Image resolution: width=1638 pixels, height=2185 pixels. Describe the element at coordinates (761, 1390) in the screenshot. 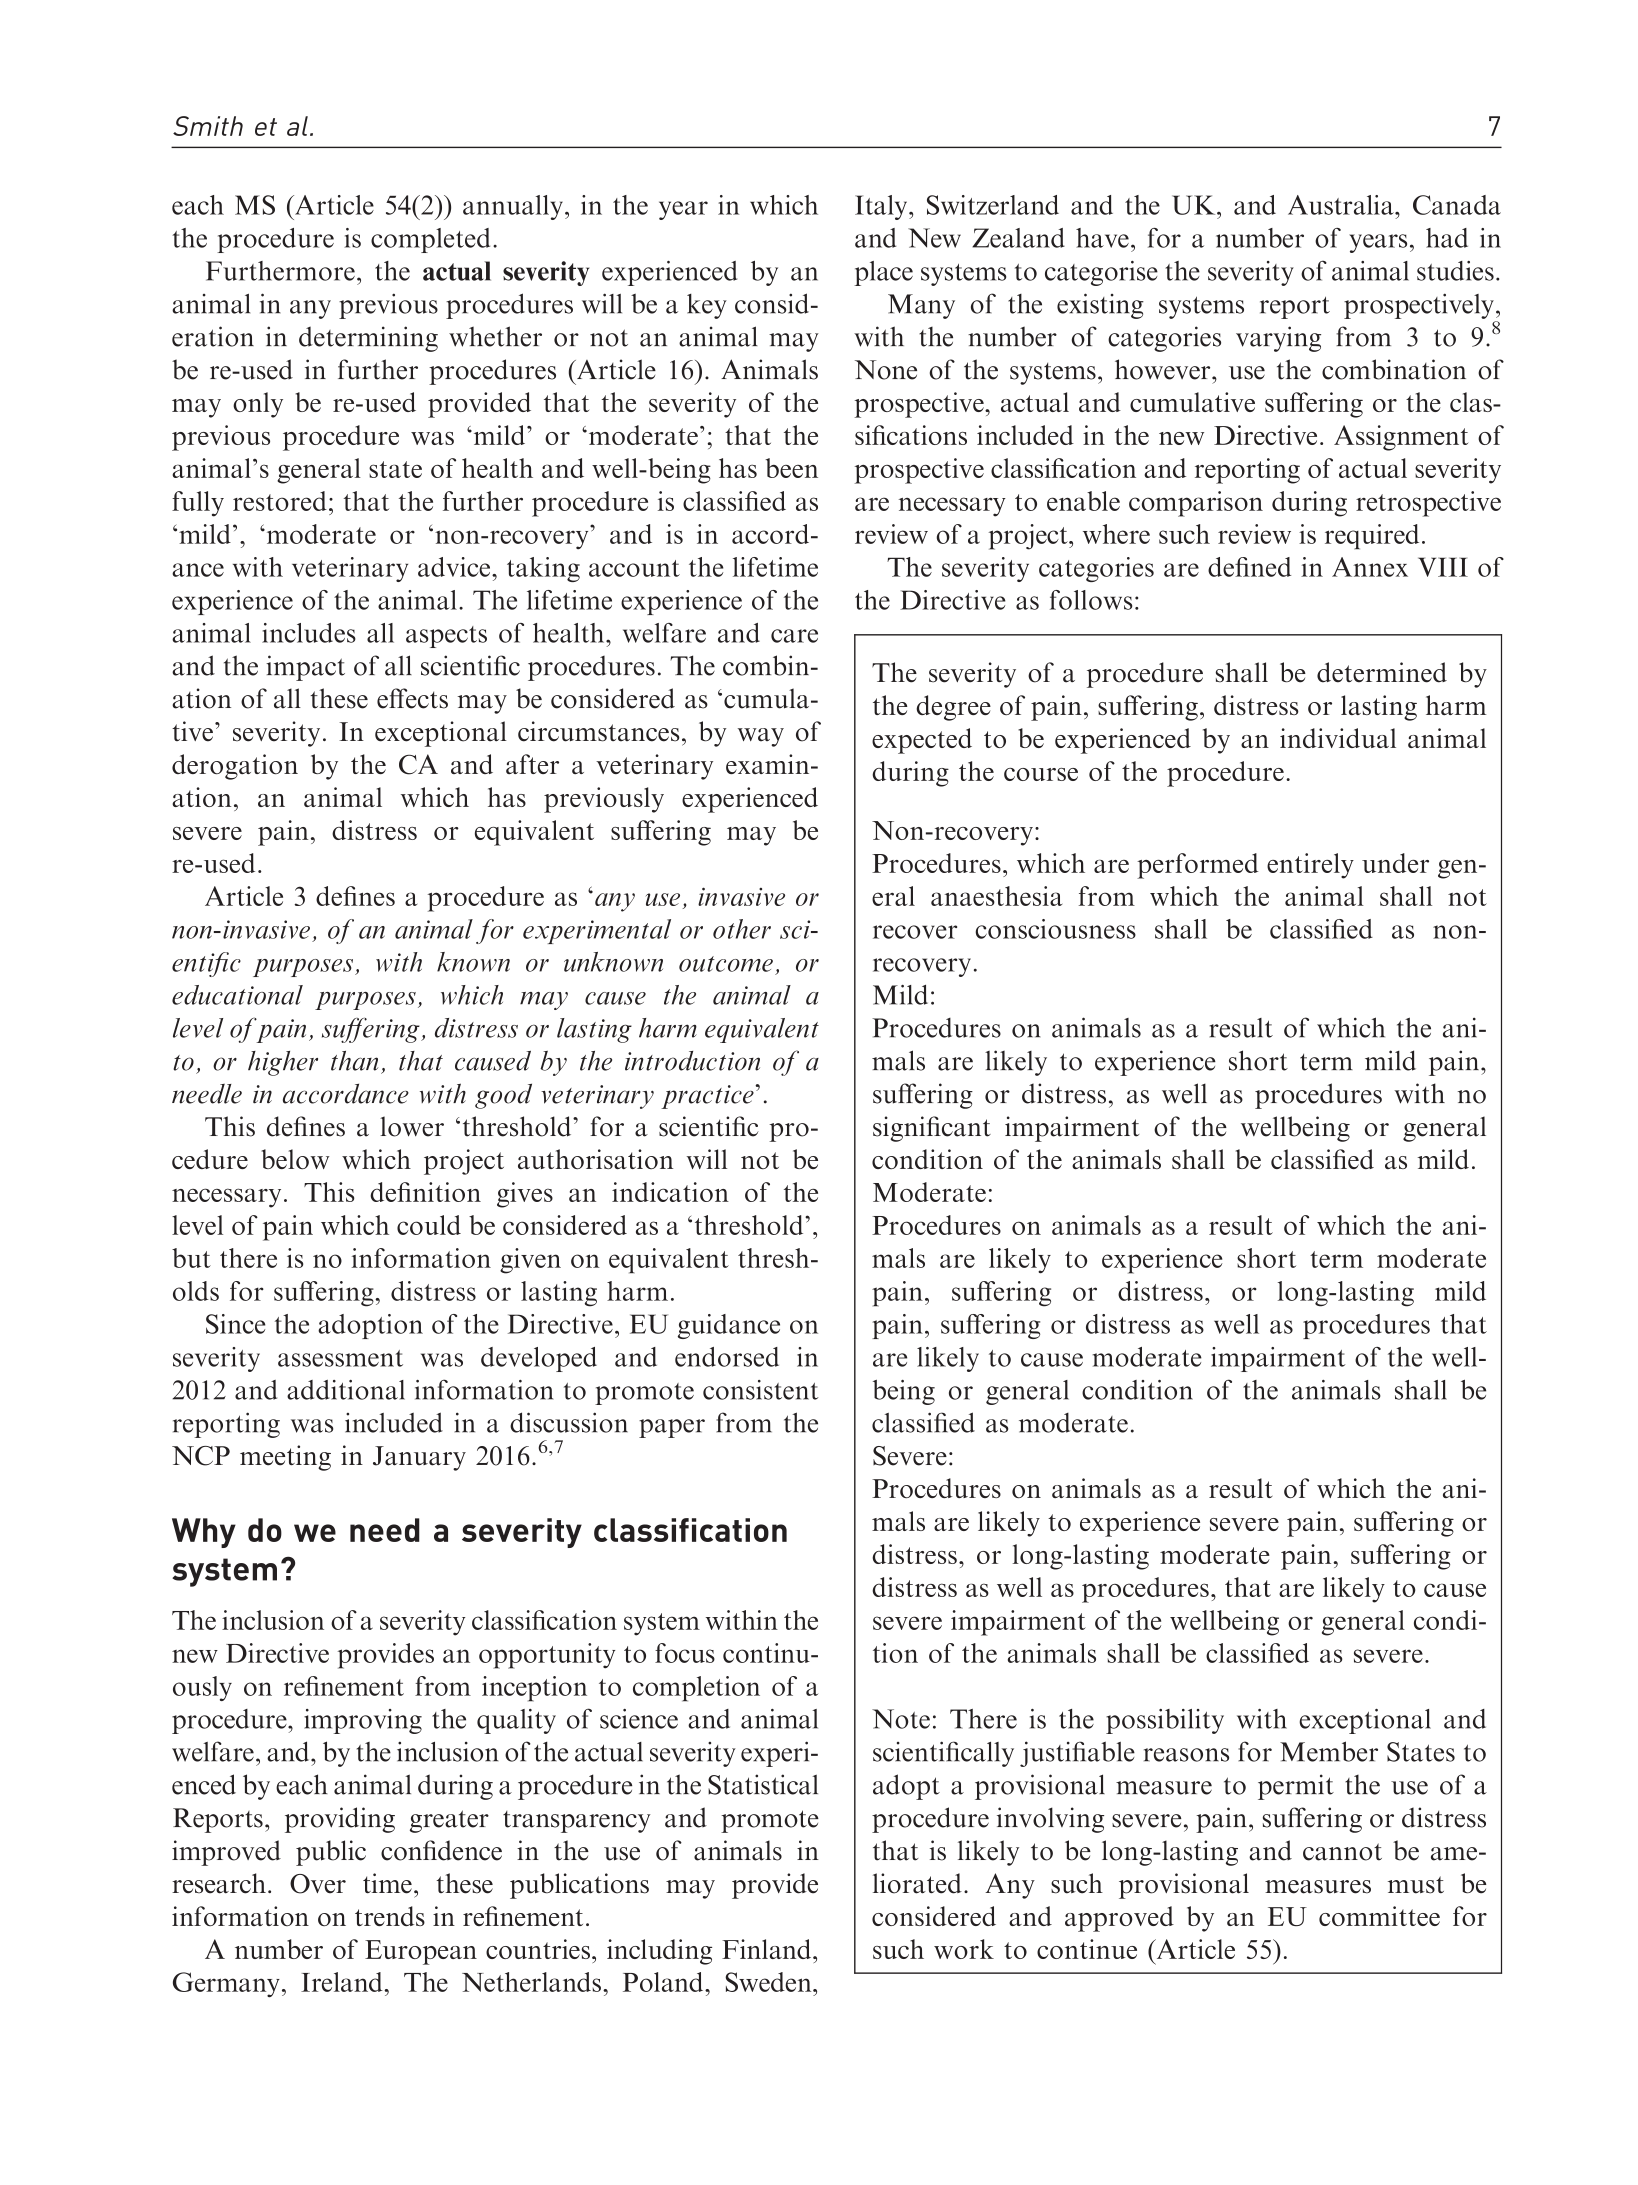

I see `consistent` at that location.
